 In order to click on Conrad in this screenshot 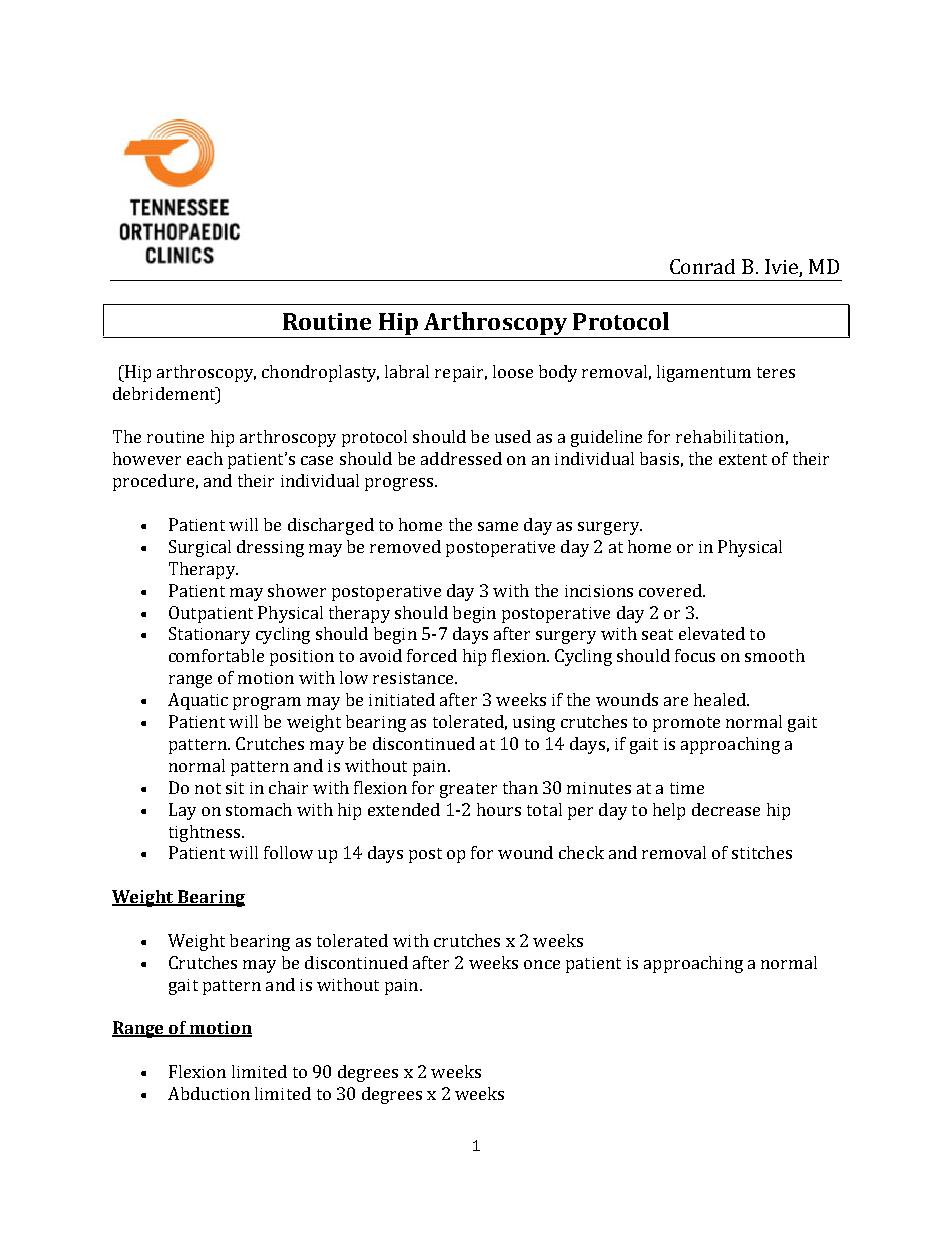, I will do `click(702, 266)`.
